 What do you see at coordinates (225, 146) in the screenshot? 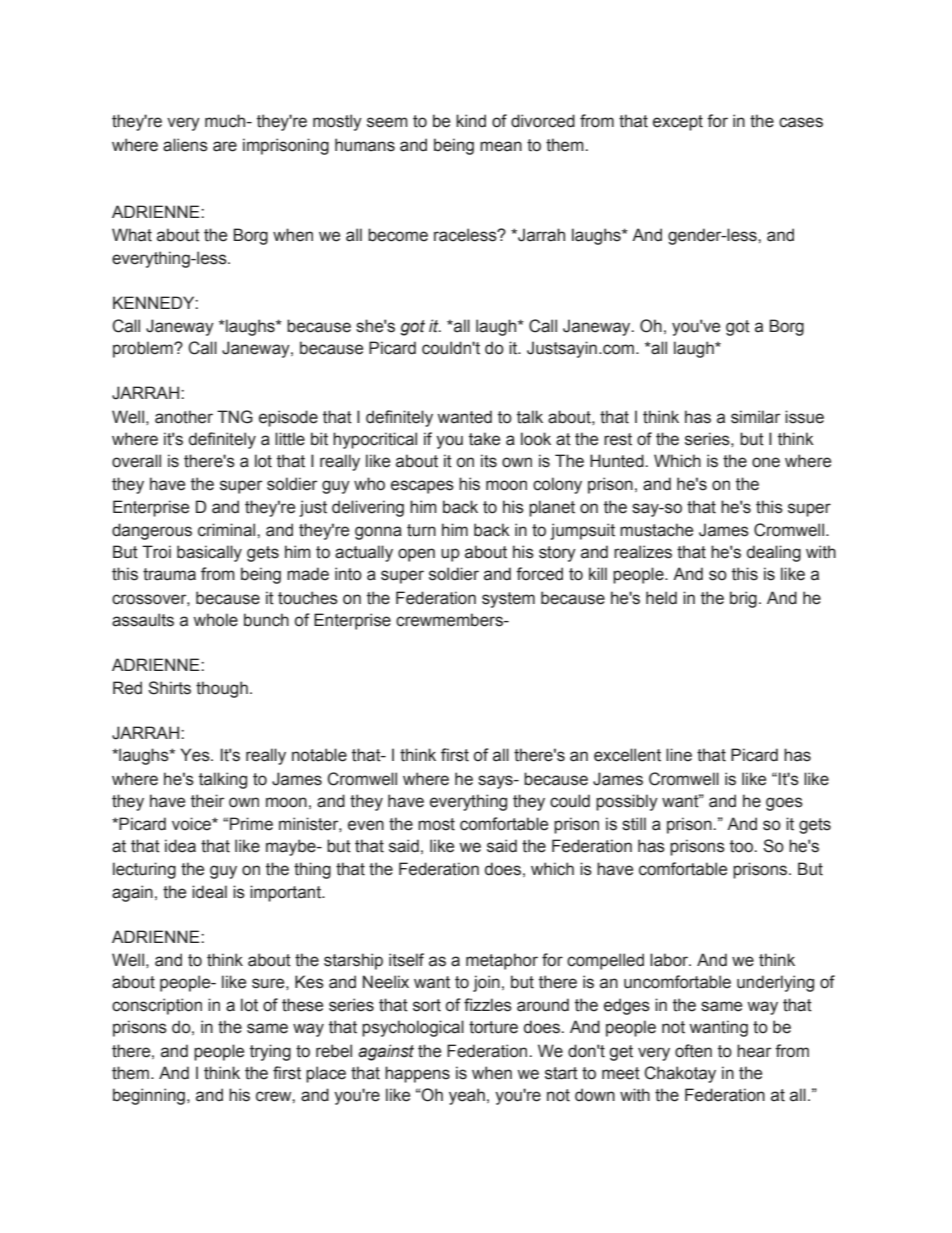
I see `are` at bounding box center [225, 146].
